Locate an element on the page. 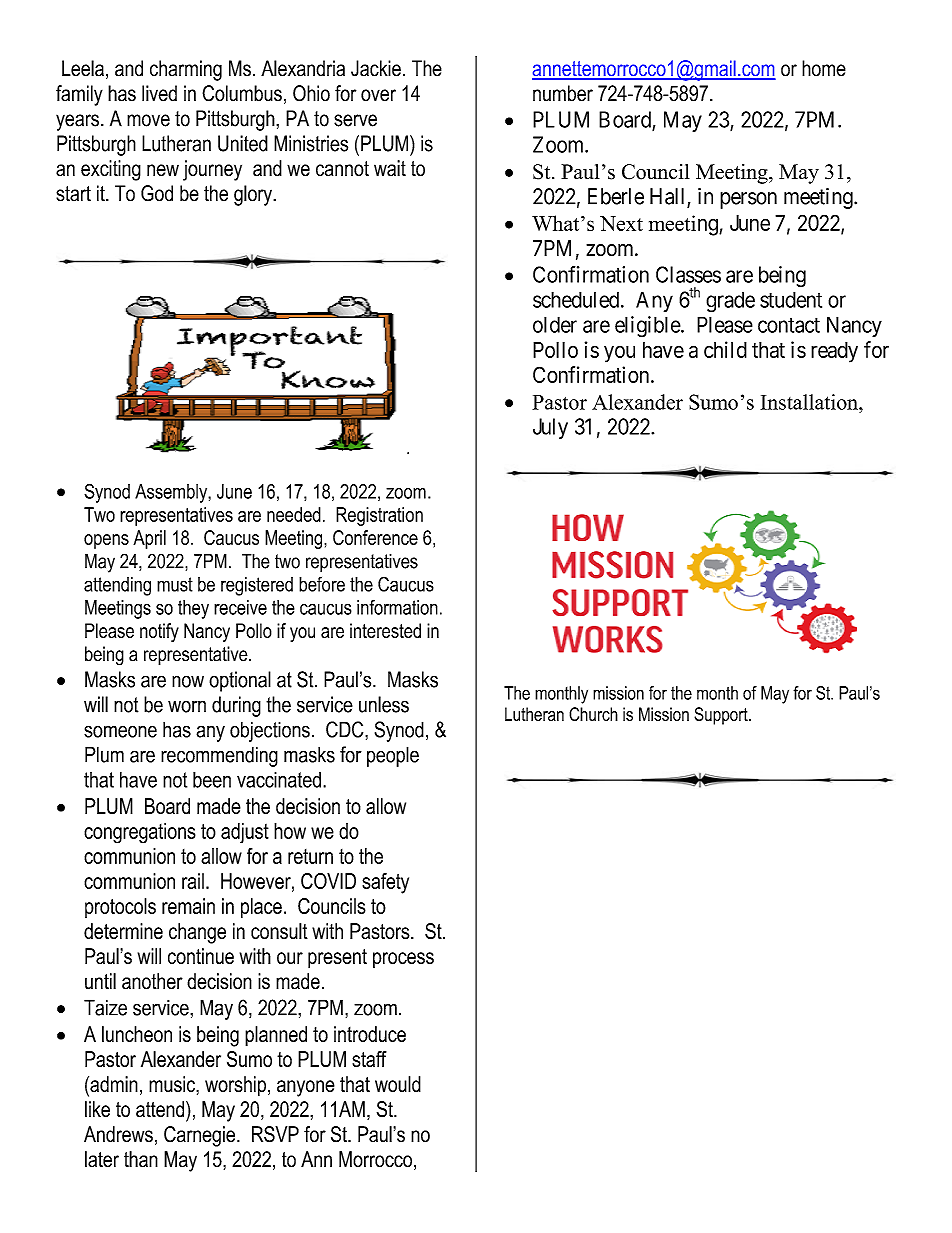 The height and width of the page is (1233, 952). Support is located at coordinates (722, 716).
